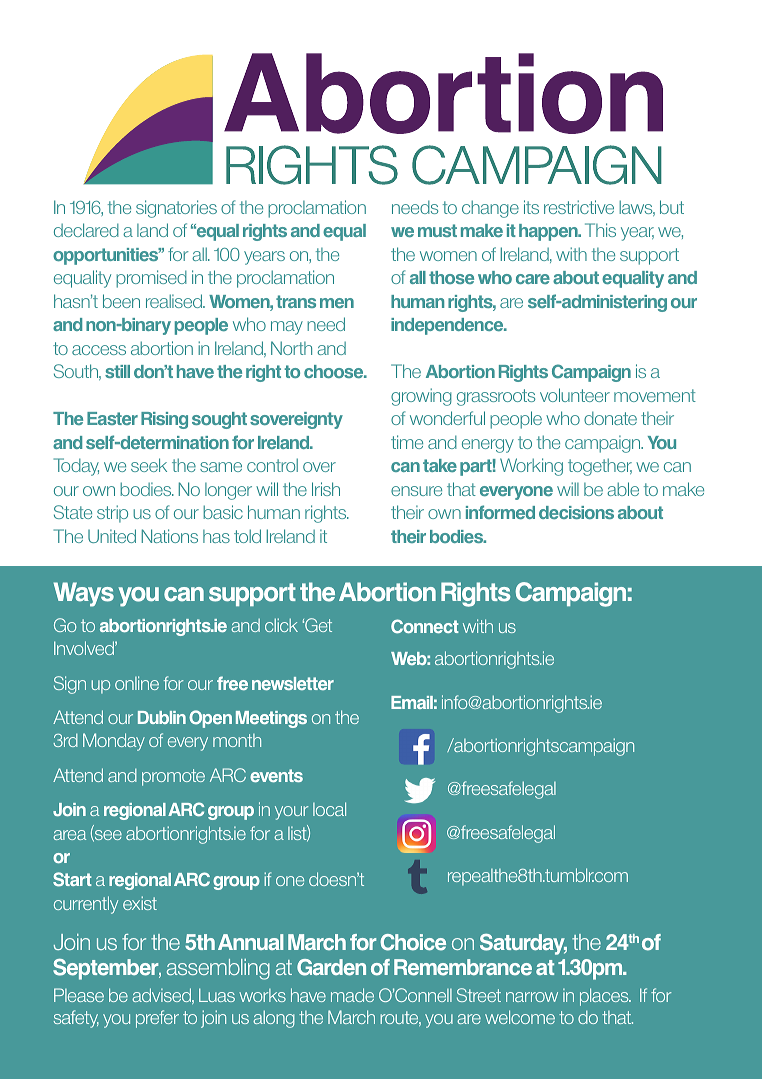  What do you see at coordinates (352, 995) in the screenshot?
I see `made` at bounding box center [352, 995].
